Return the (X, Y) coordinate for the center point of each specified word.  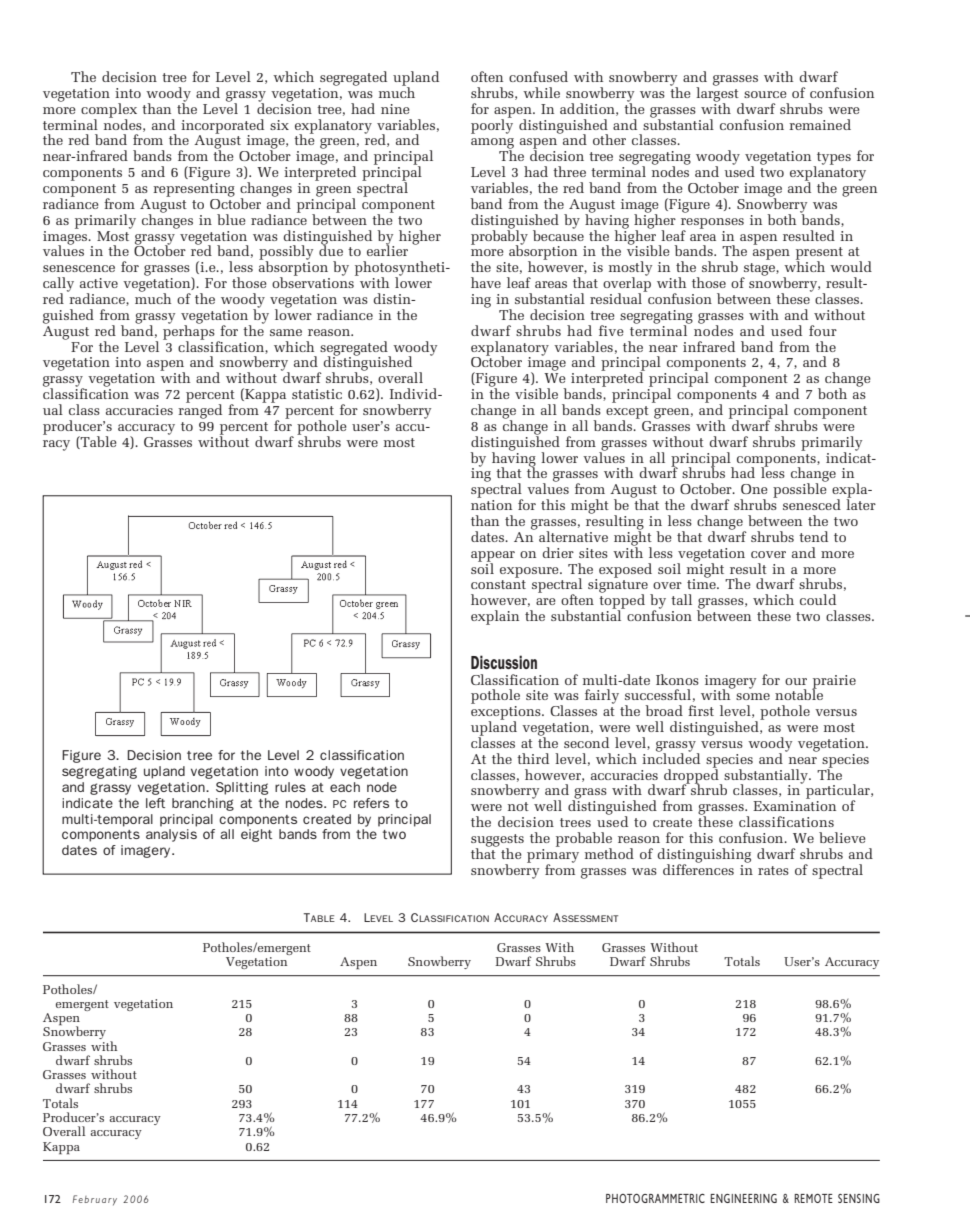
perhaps (189, 332)
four (823, 330)
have (486, 282)
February (95, 1200)
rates (773, 870)
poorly (492, 125)
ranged (200, 410)
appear (493, 557)
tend (813, 536)
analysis (171, 835)
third (533, 758)
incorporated (222, 127)
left (155, 803)
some (753, 696)
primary (553, 855)
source (765, 94)
